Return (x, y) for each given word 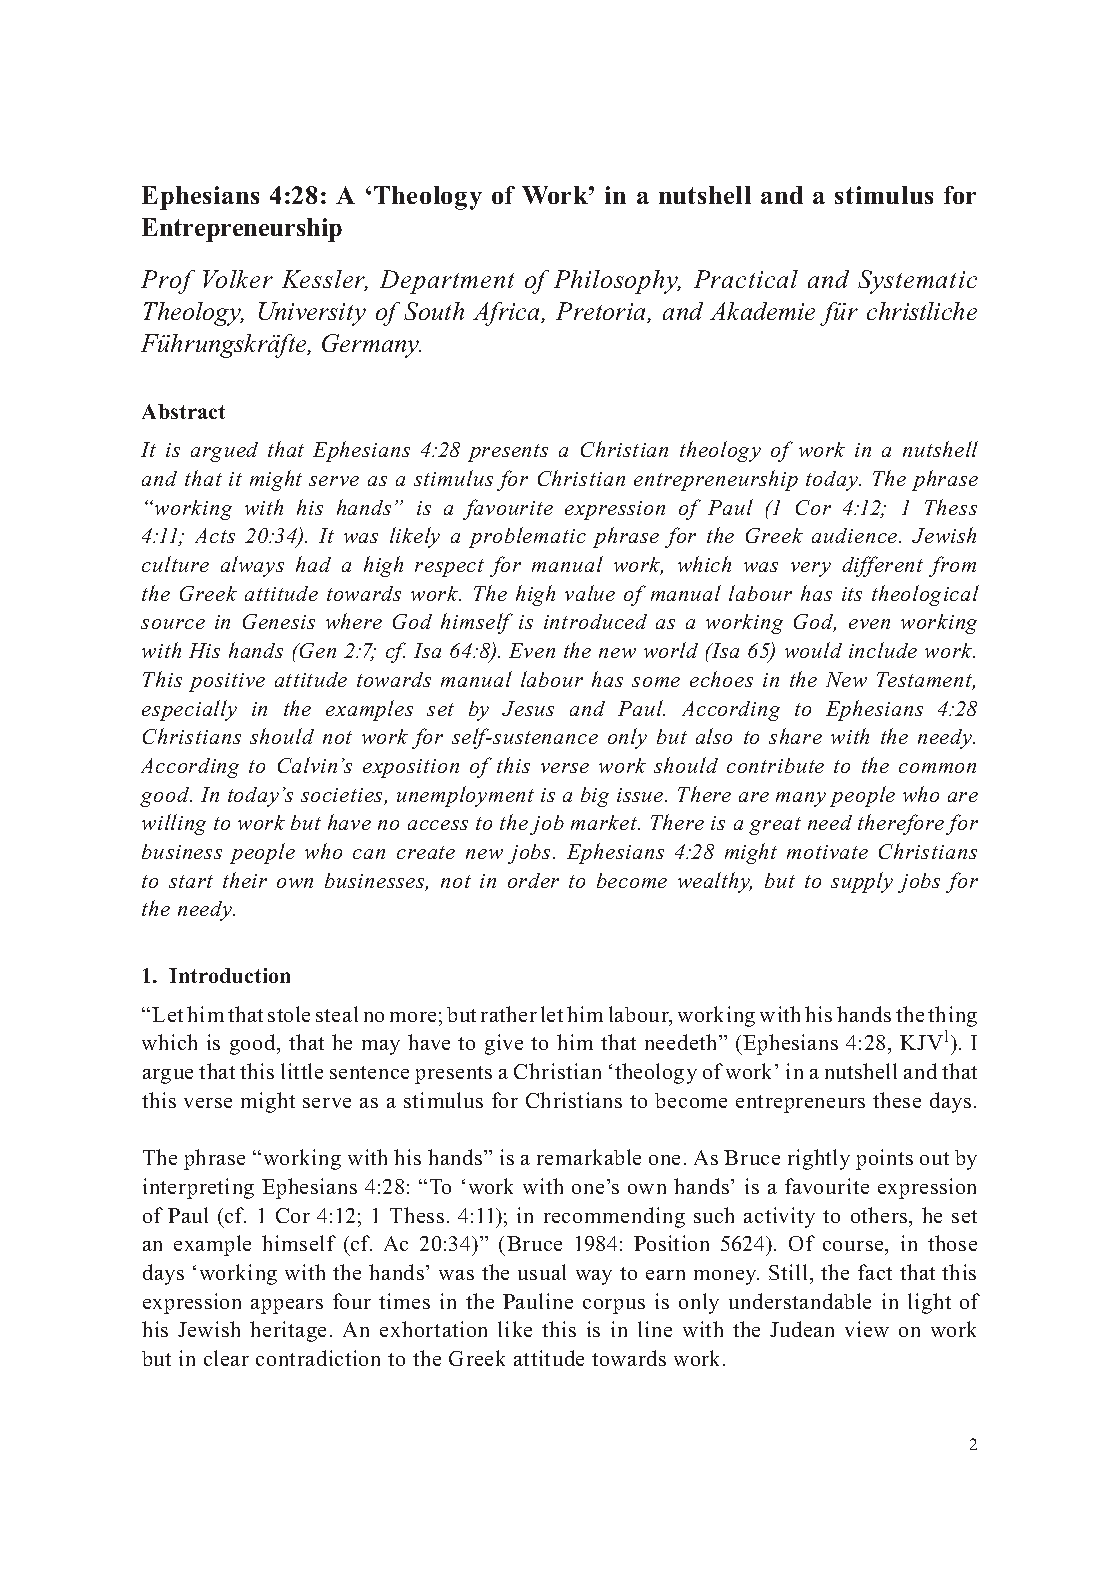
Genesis (279, 621)
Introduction (229, 975)
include (883, 650)
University (312, 314)
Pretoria (602, 312)
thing (952, 1016)
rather (509, 1014)
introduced (595, 621)
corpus (614, 1306)
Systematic (917, 282)
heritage (288, 1331)
